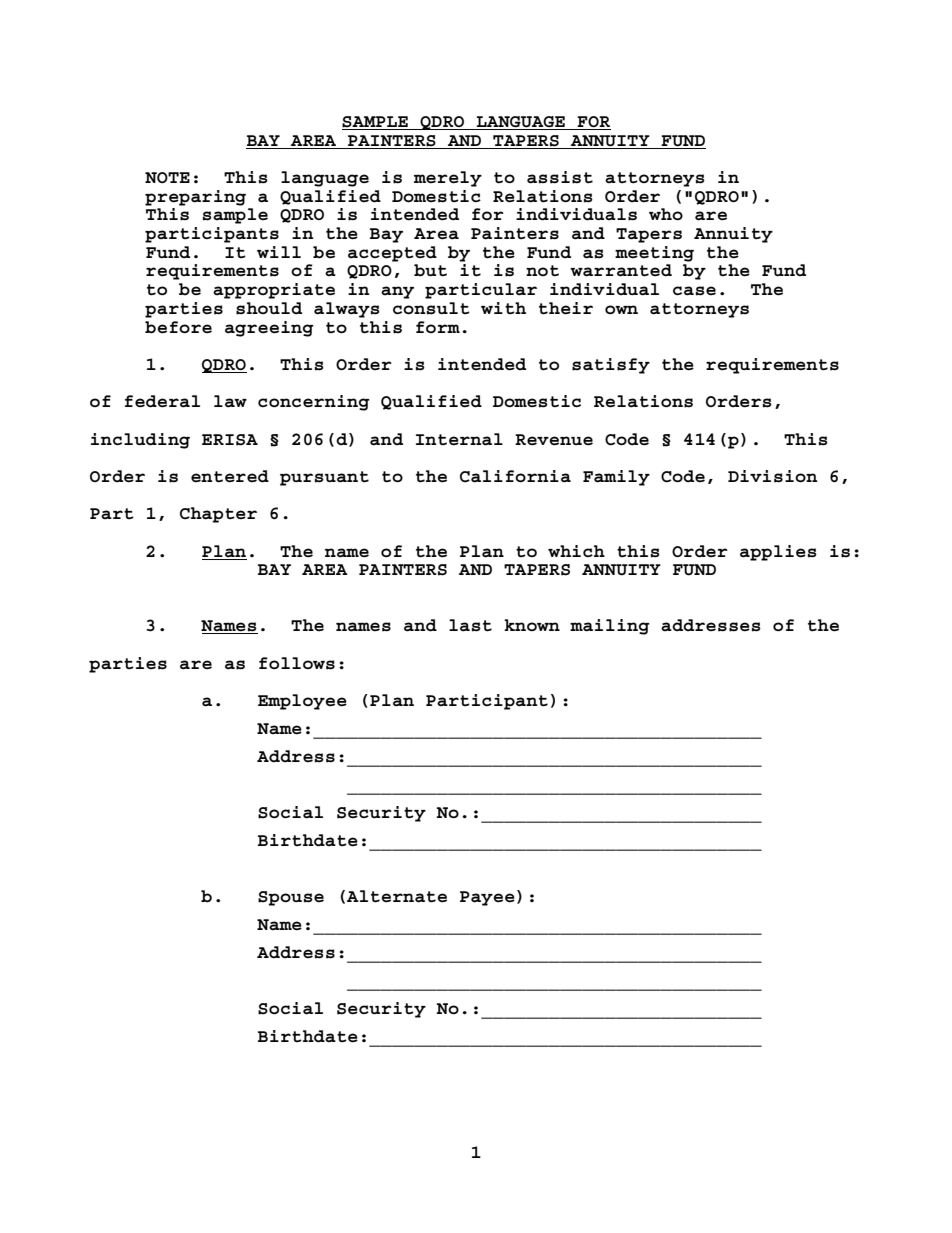 The image size is (952, 1233). I want to click on merely, so click(448, 179).
